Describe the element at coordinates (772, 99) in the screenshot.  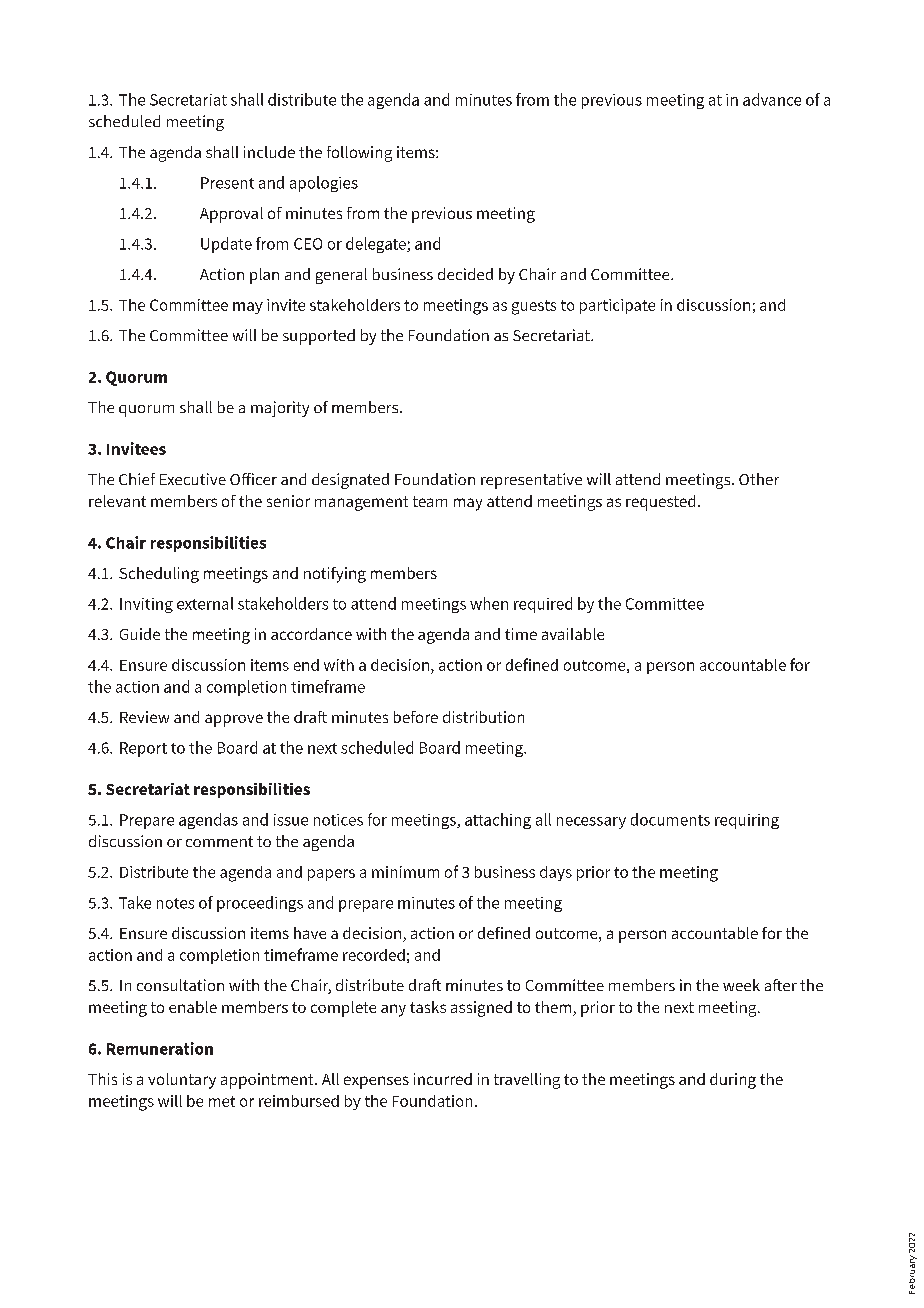
I see `advance` at that location.
